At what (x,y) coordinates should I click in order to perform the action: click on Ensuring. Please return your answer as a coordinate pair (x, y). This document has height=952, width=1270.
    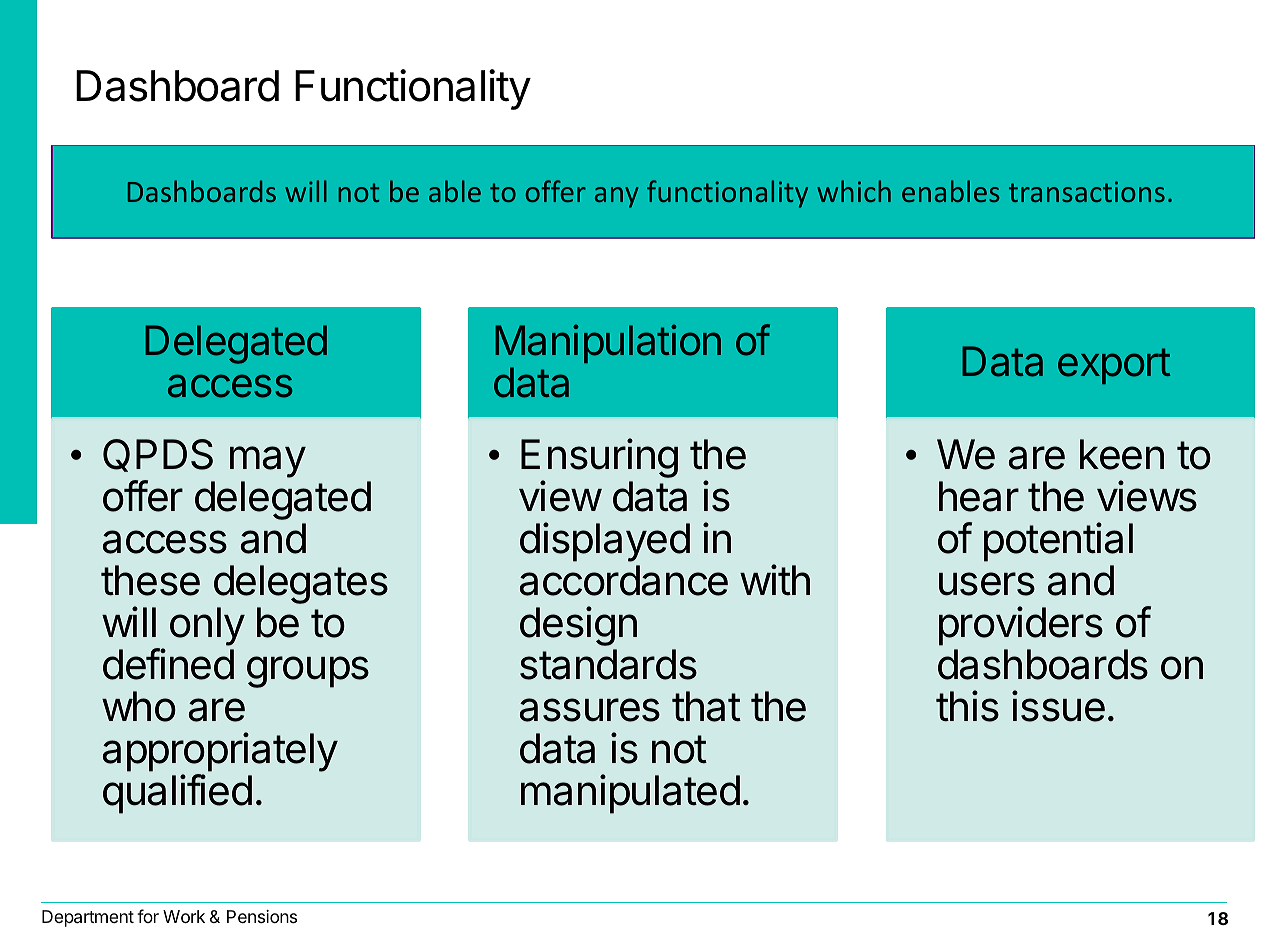
    Looking at the image, I should click on (599, 459).
